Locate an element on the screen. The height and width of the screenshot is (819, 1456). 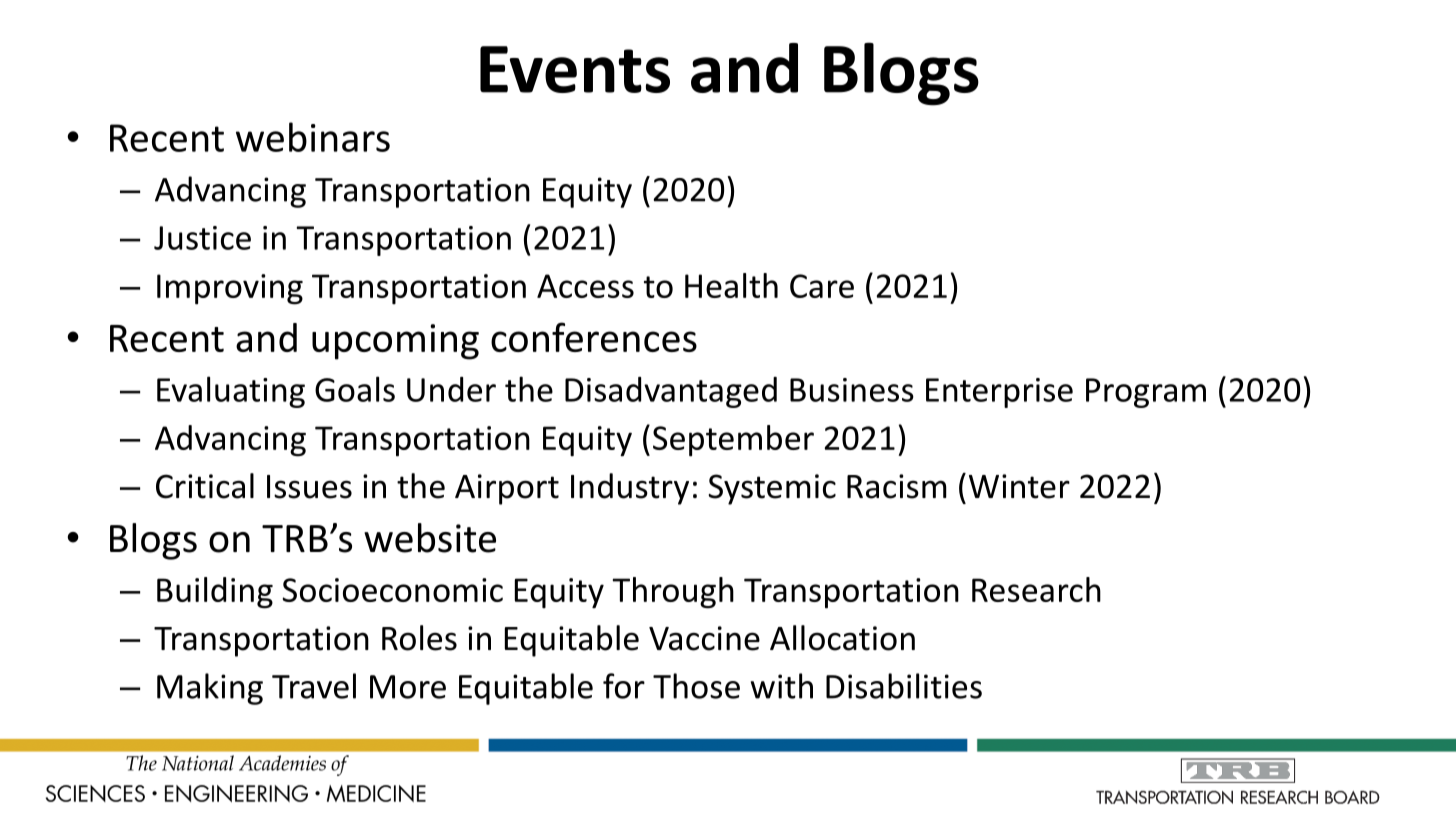
Enterprise is located at coordinates (999, 393).
